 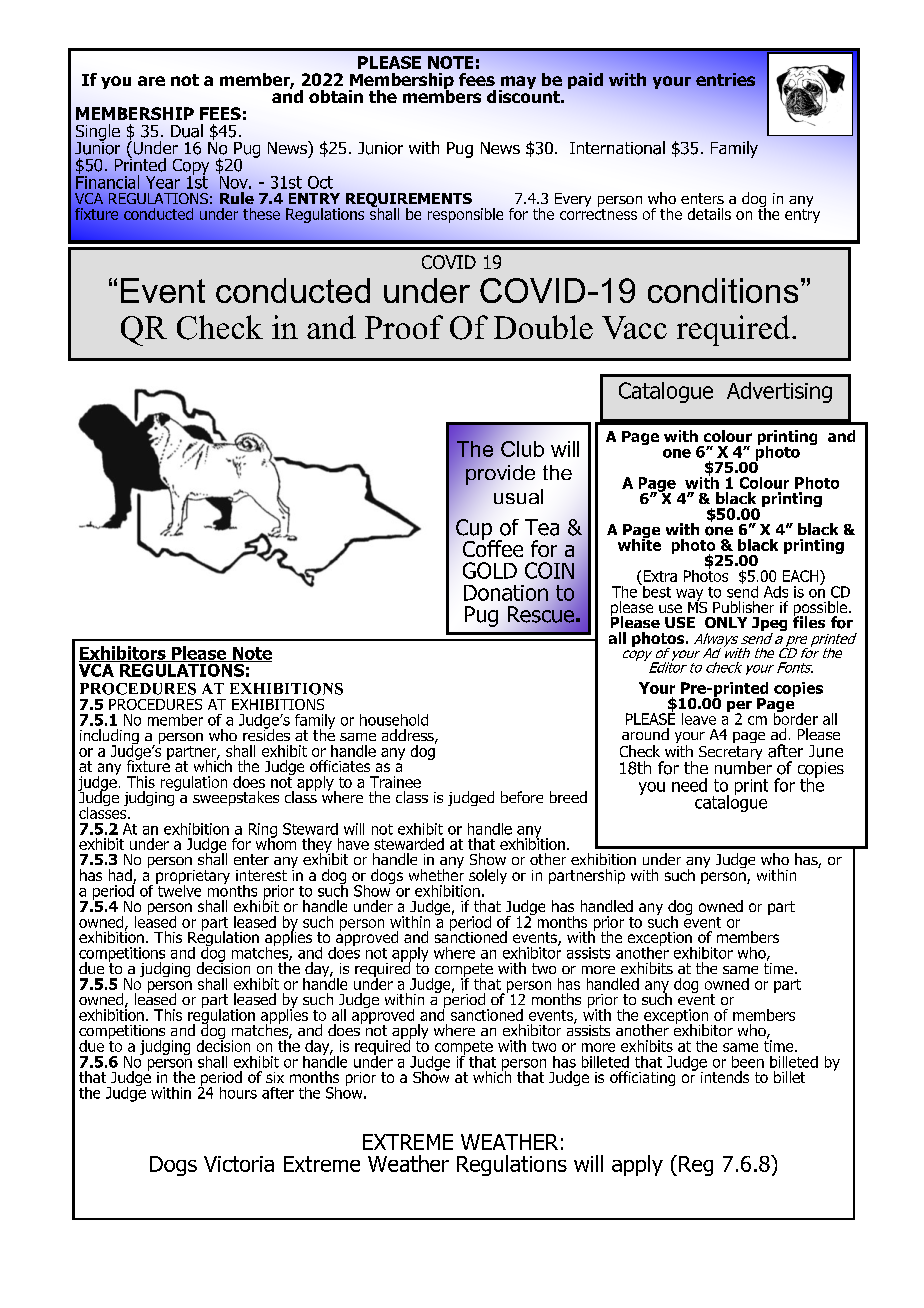 I want to click on Victoria, so click(x=239, y=1164).
